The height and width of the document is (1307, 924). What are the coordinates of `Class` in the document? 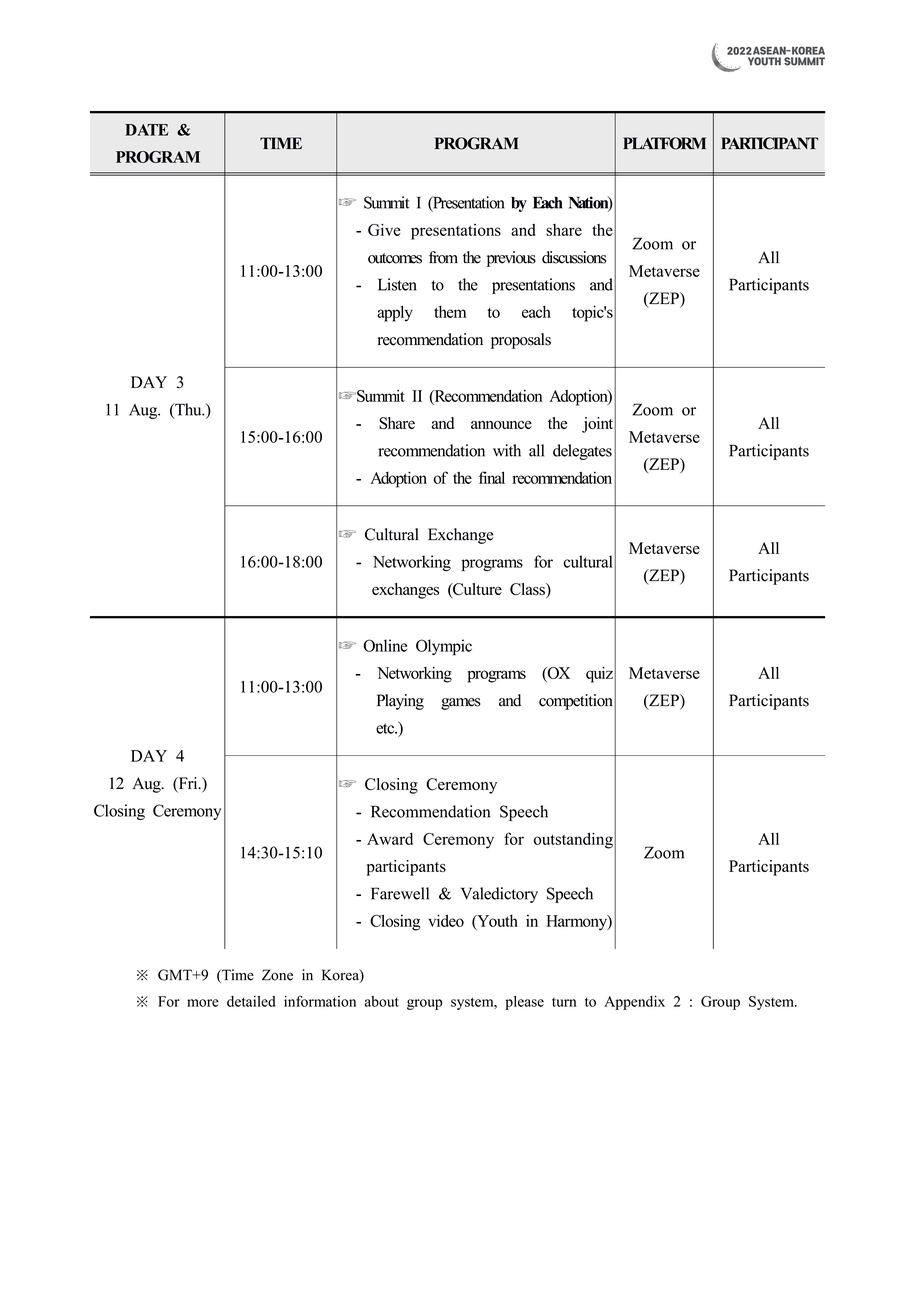 It's located at (528, 590).
